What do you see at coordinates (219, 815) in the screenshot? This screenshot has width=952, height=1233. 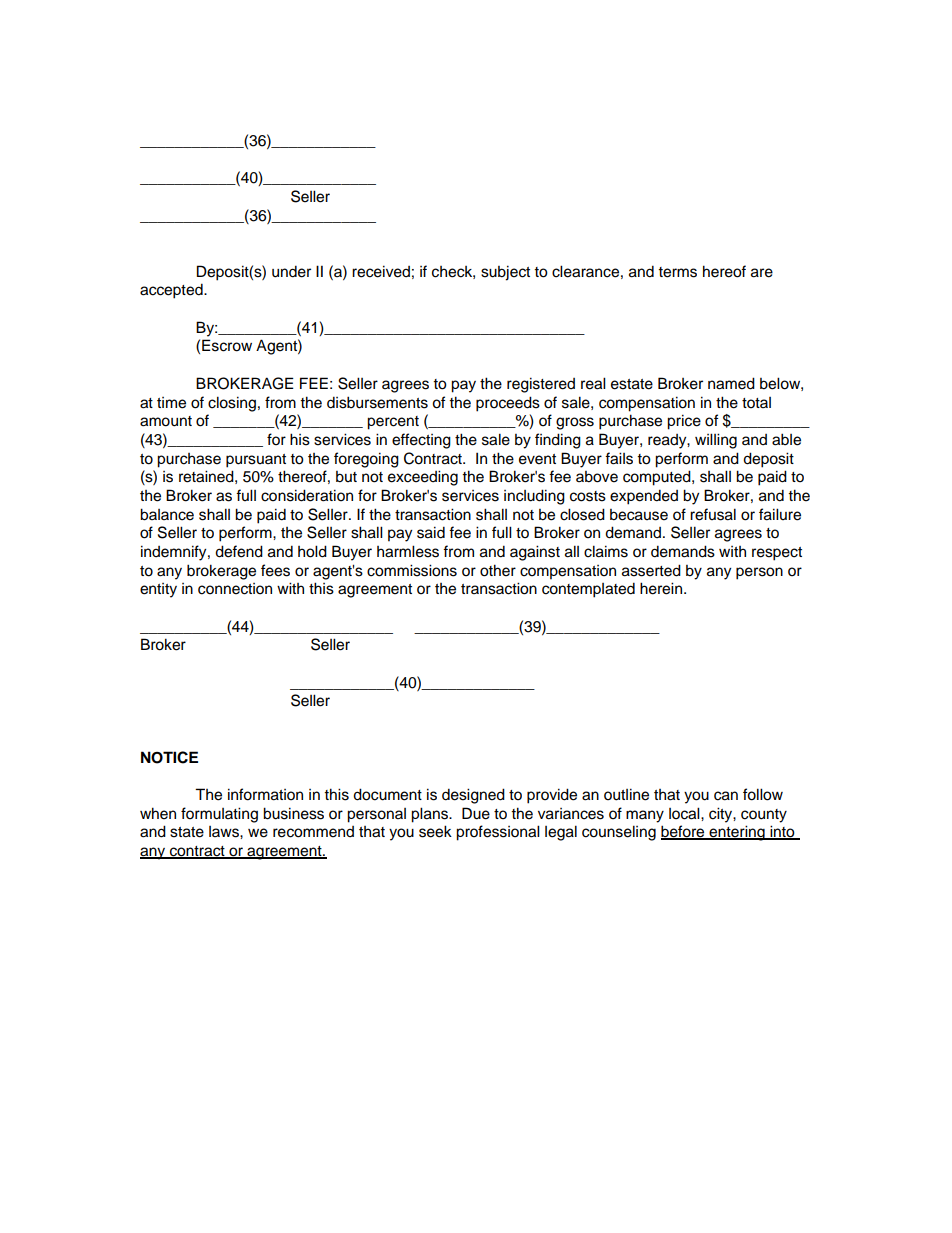 I see `formulating` at bounding box center [219, 815].
